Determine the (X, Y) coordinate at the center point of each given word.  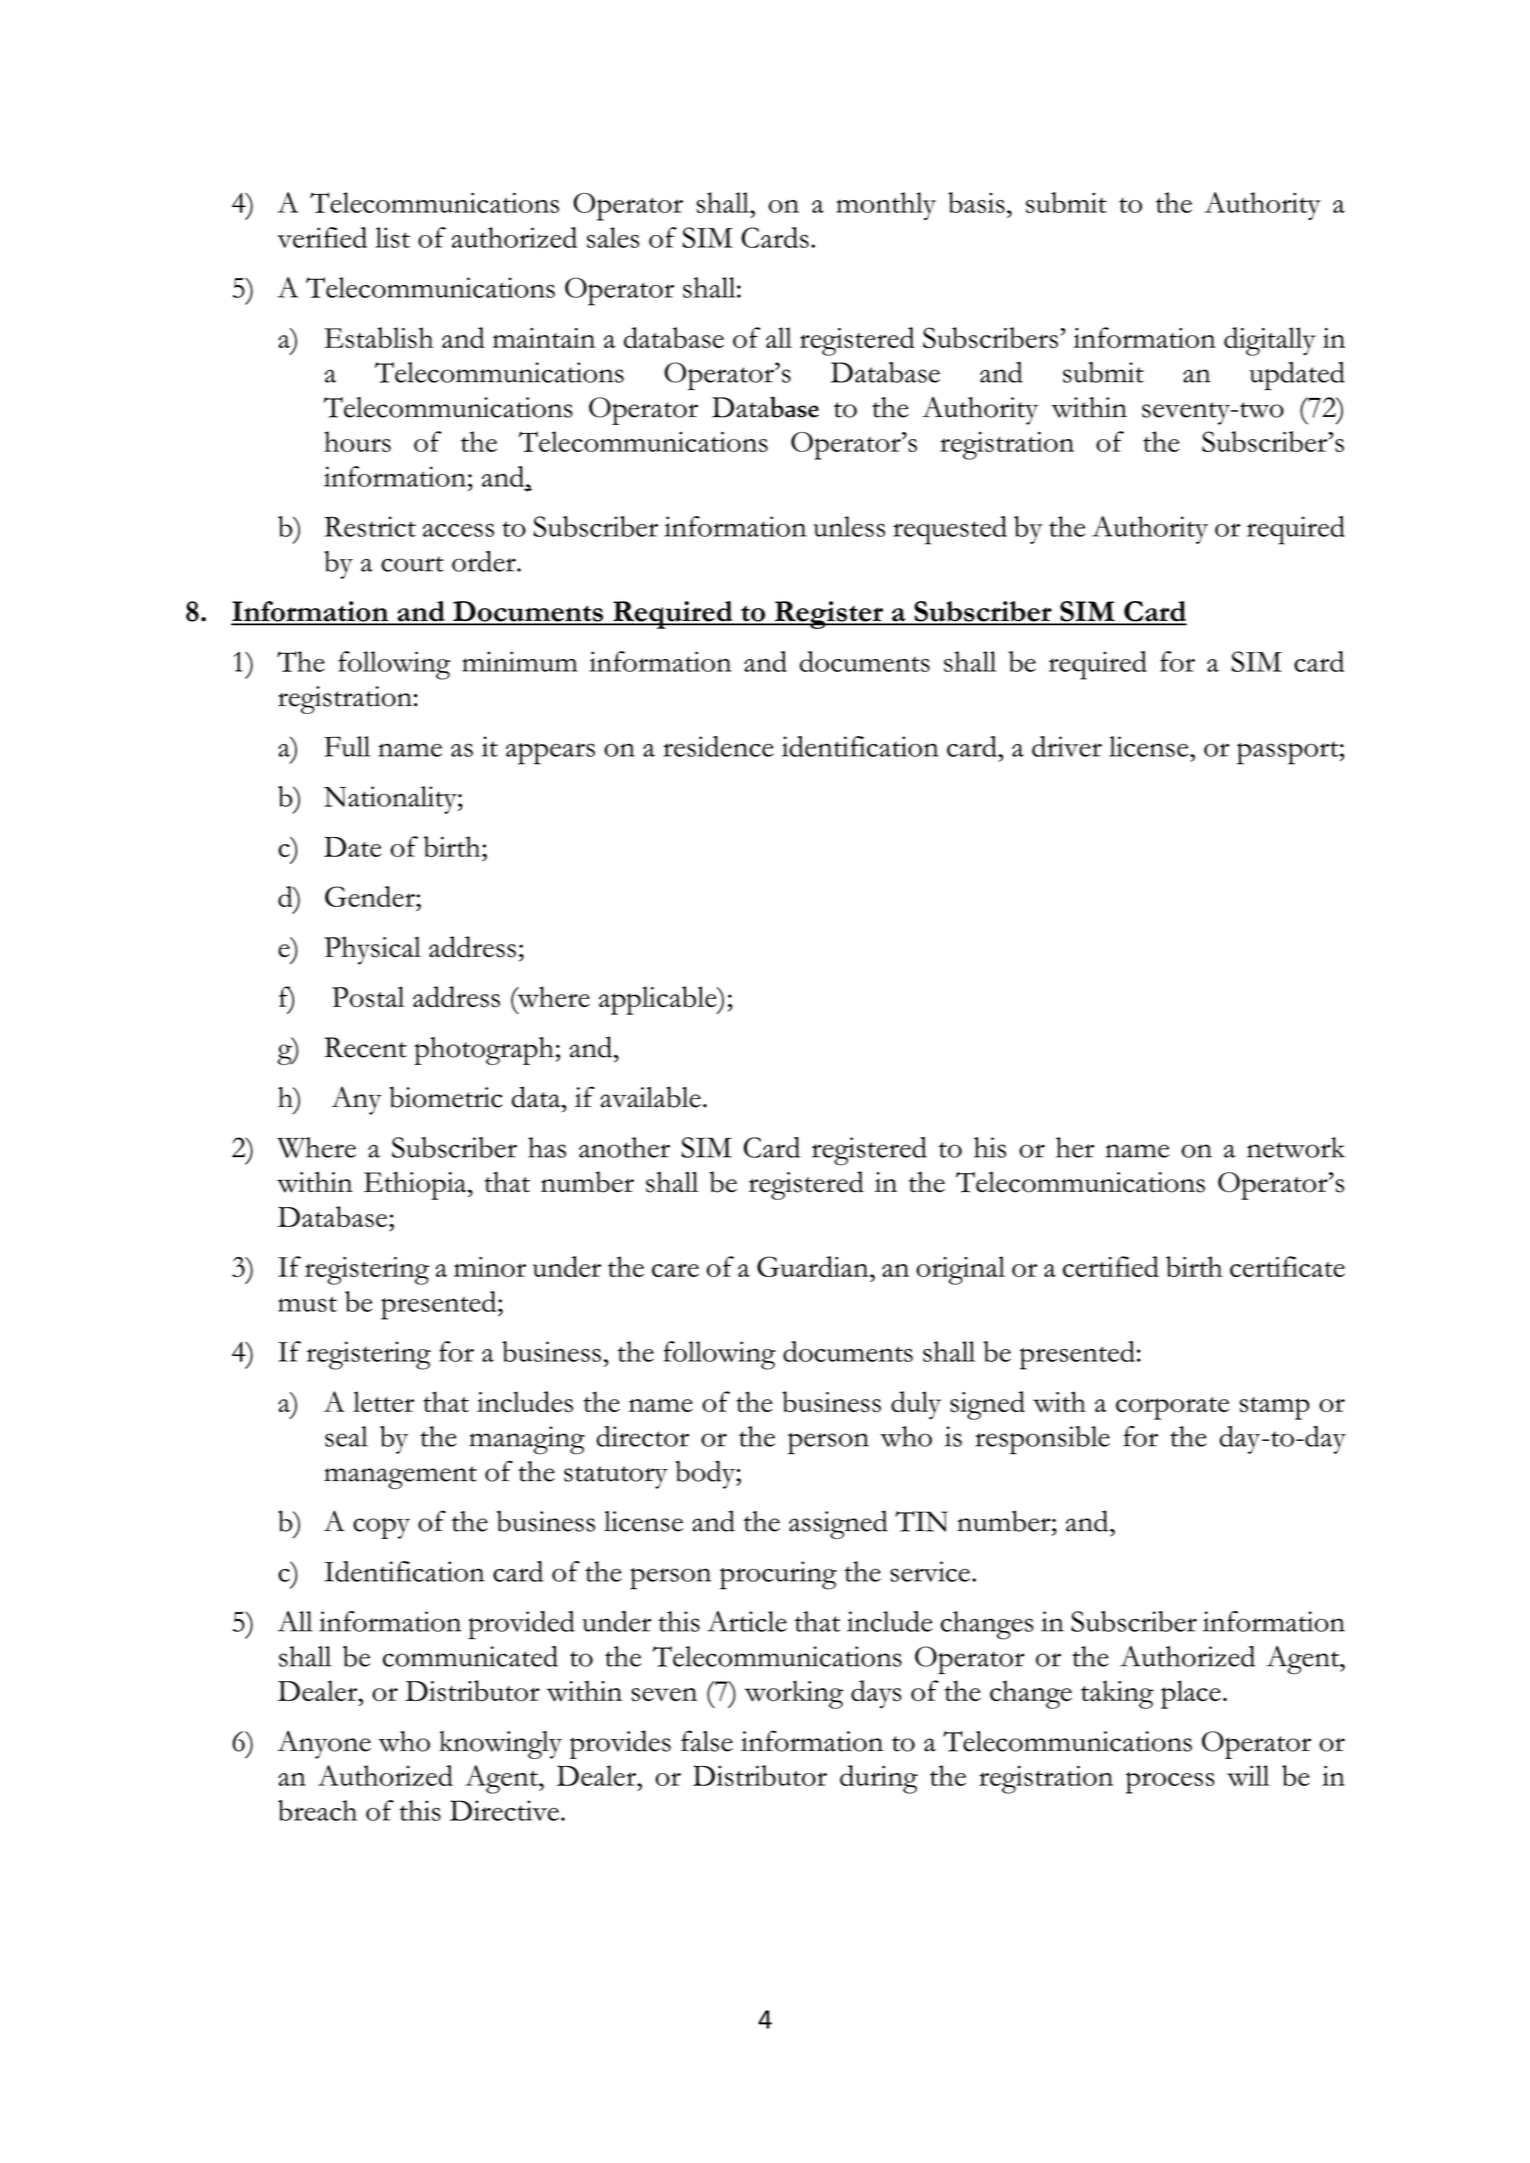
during (879, 1779)
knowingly (500, 1745)
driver (1067, 746)
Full (347, 746)
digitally (1269, 341)
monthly (886, 206)
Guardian (814, 1266)
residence (718, 746)
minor (490, 1267)
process (1170, 1783)
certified (1111, 1266)
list (392, 237)
